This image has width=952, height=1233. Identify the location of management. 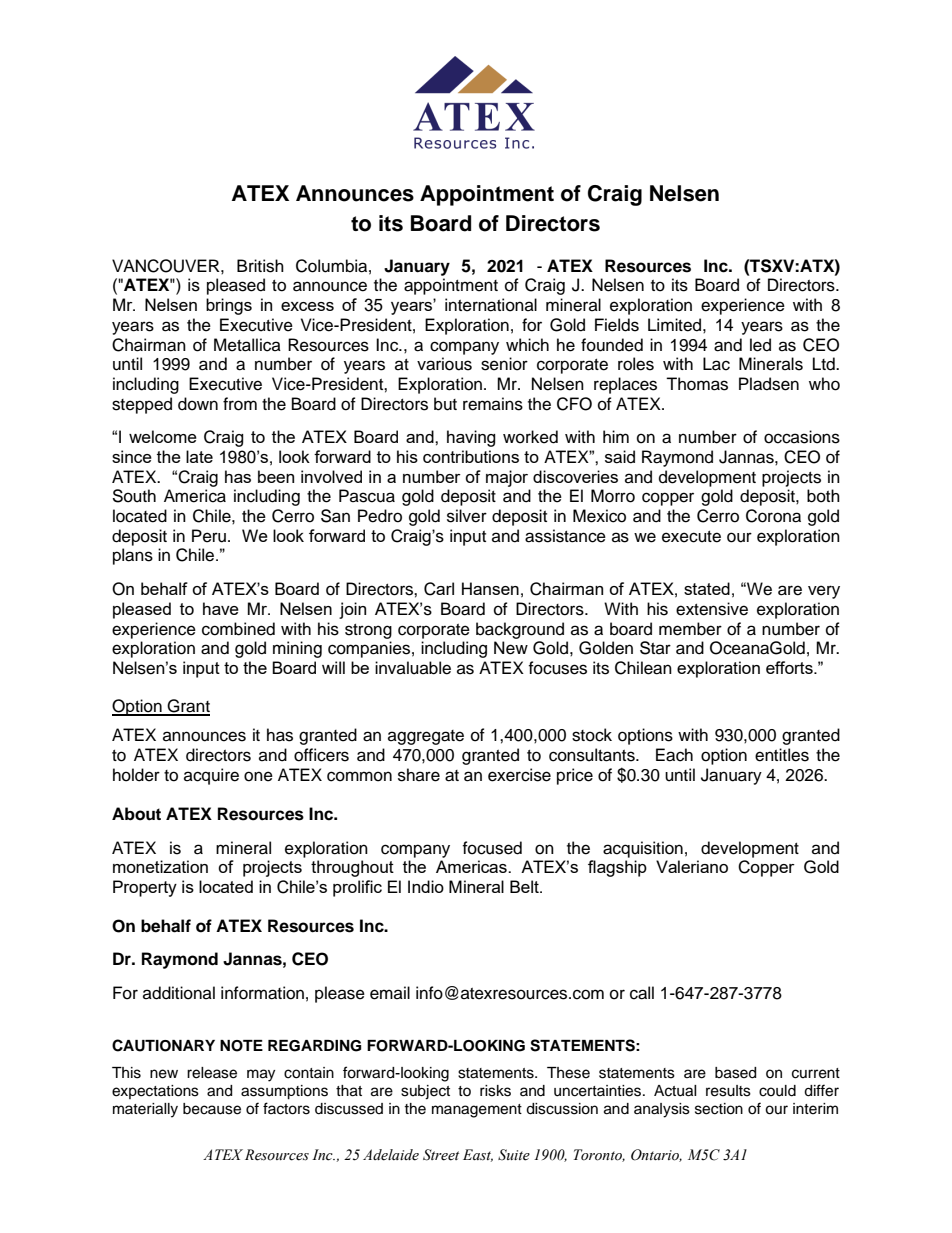
(477, 1111).
